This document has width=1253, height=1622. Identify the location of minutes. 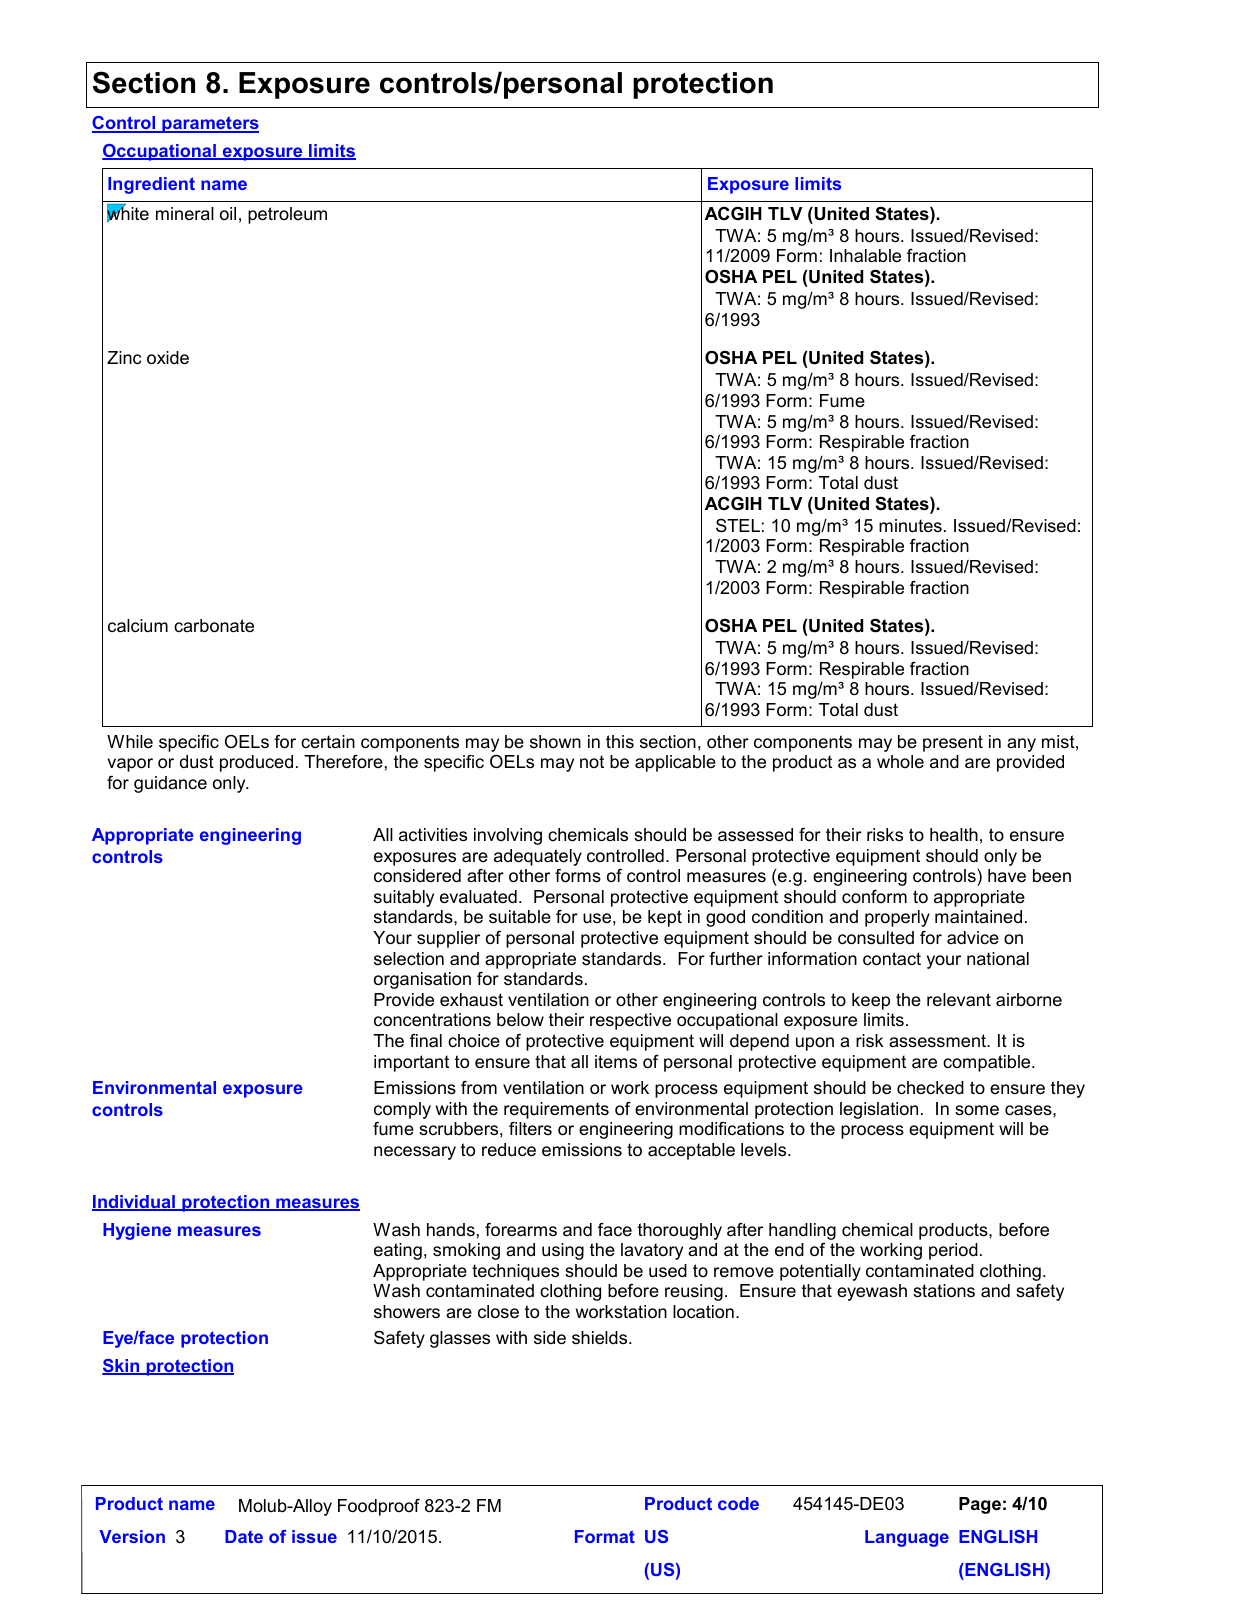
(910, 526).
